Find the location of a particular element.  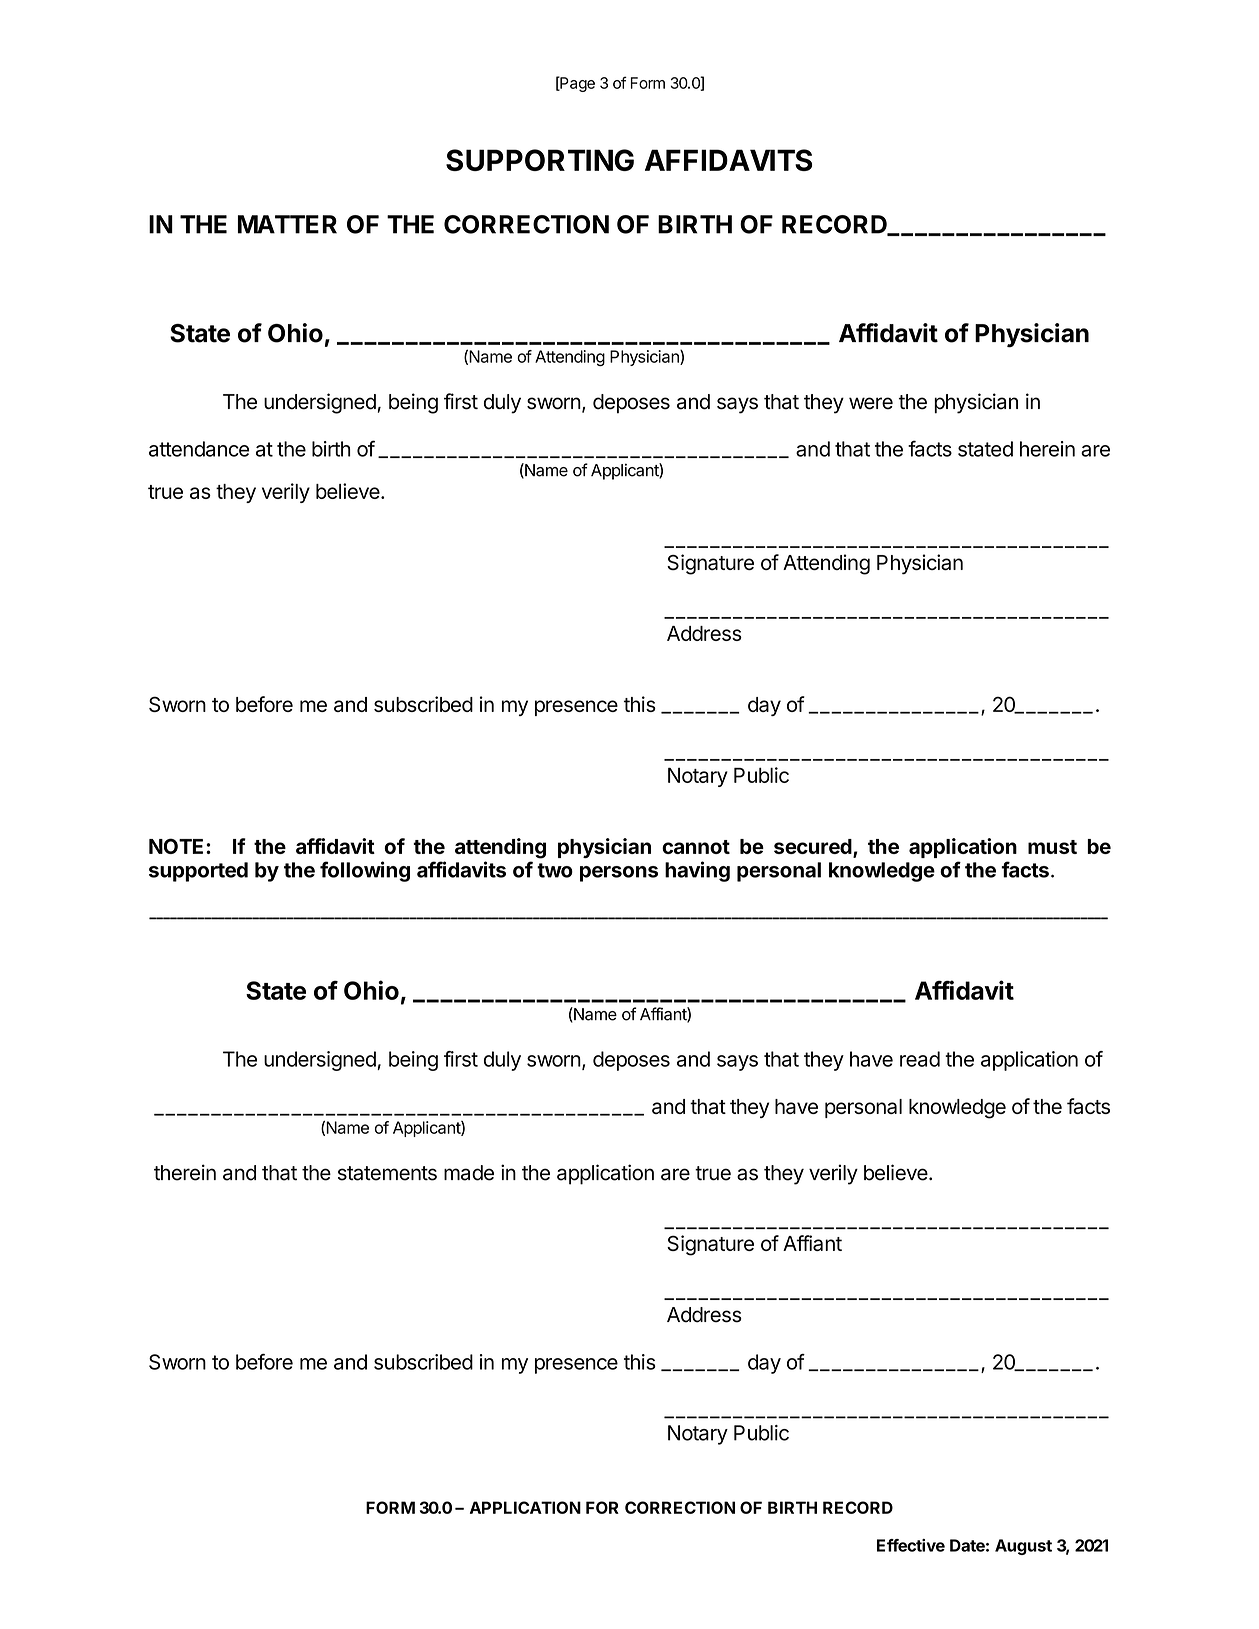

must is located at coordinates (1052, 847).
